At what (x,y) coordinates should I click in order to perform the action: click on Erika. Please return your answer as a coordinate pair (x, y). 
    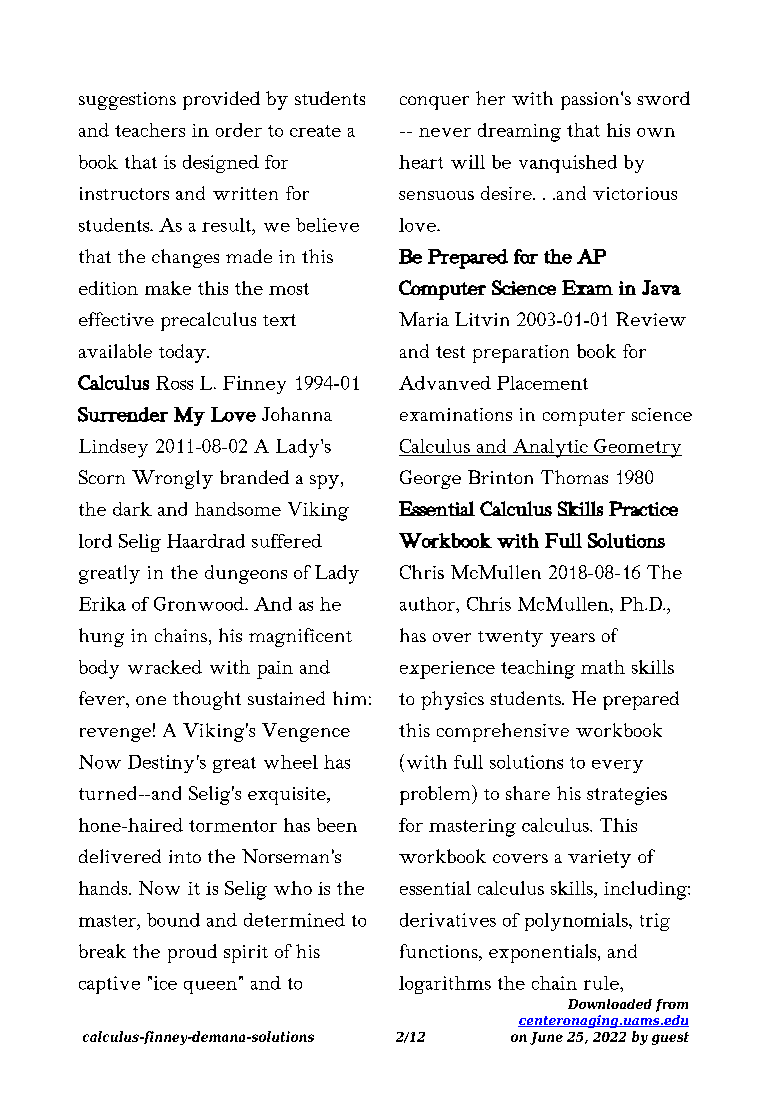
    Looking at the image, I should click on (102, 604).
